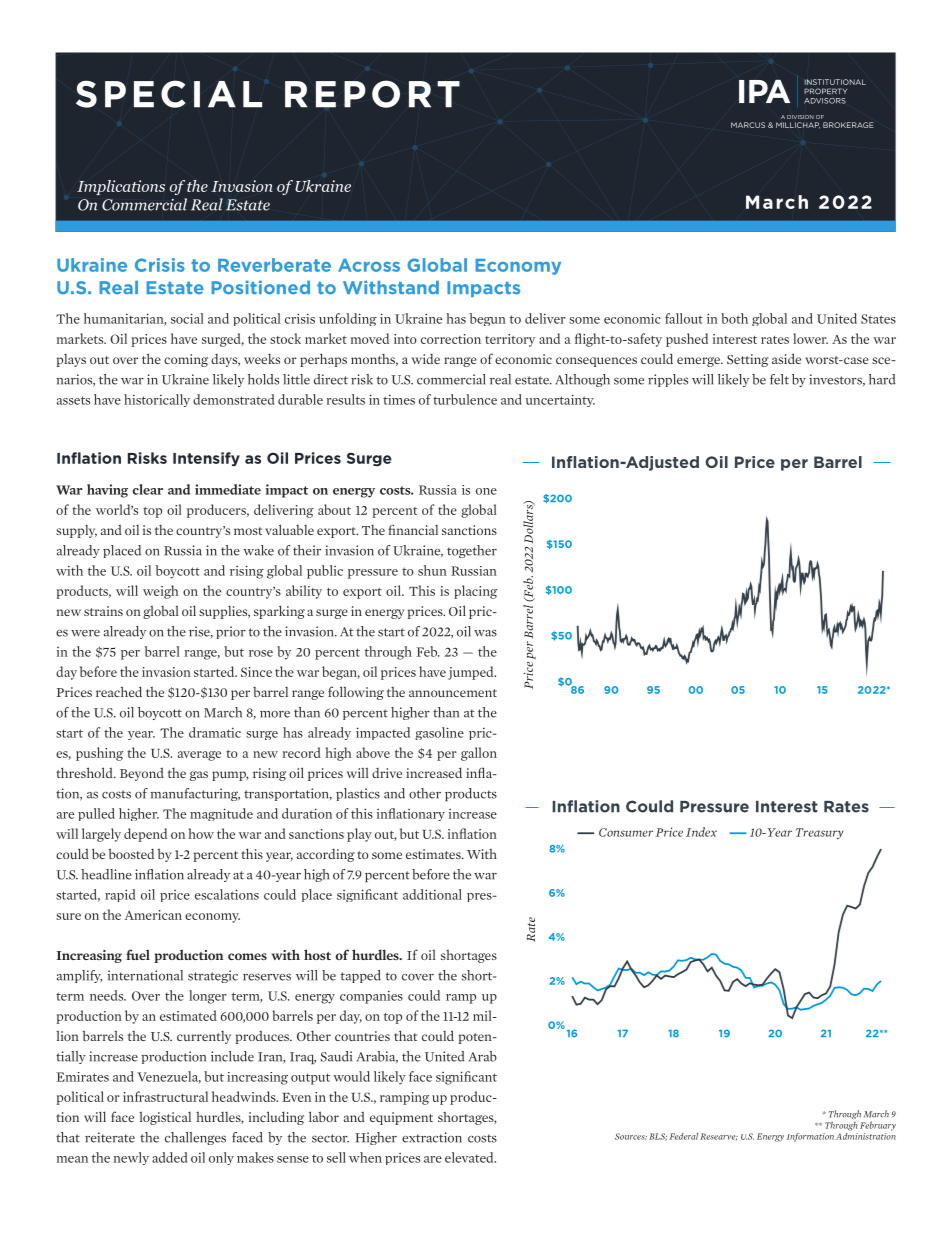 The height and width of the image is (1233, 952). Describe the element at coordinates (453, 693) in the image. I see `announcement` at that location.
